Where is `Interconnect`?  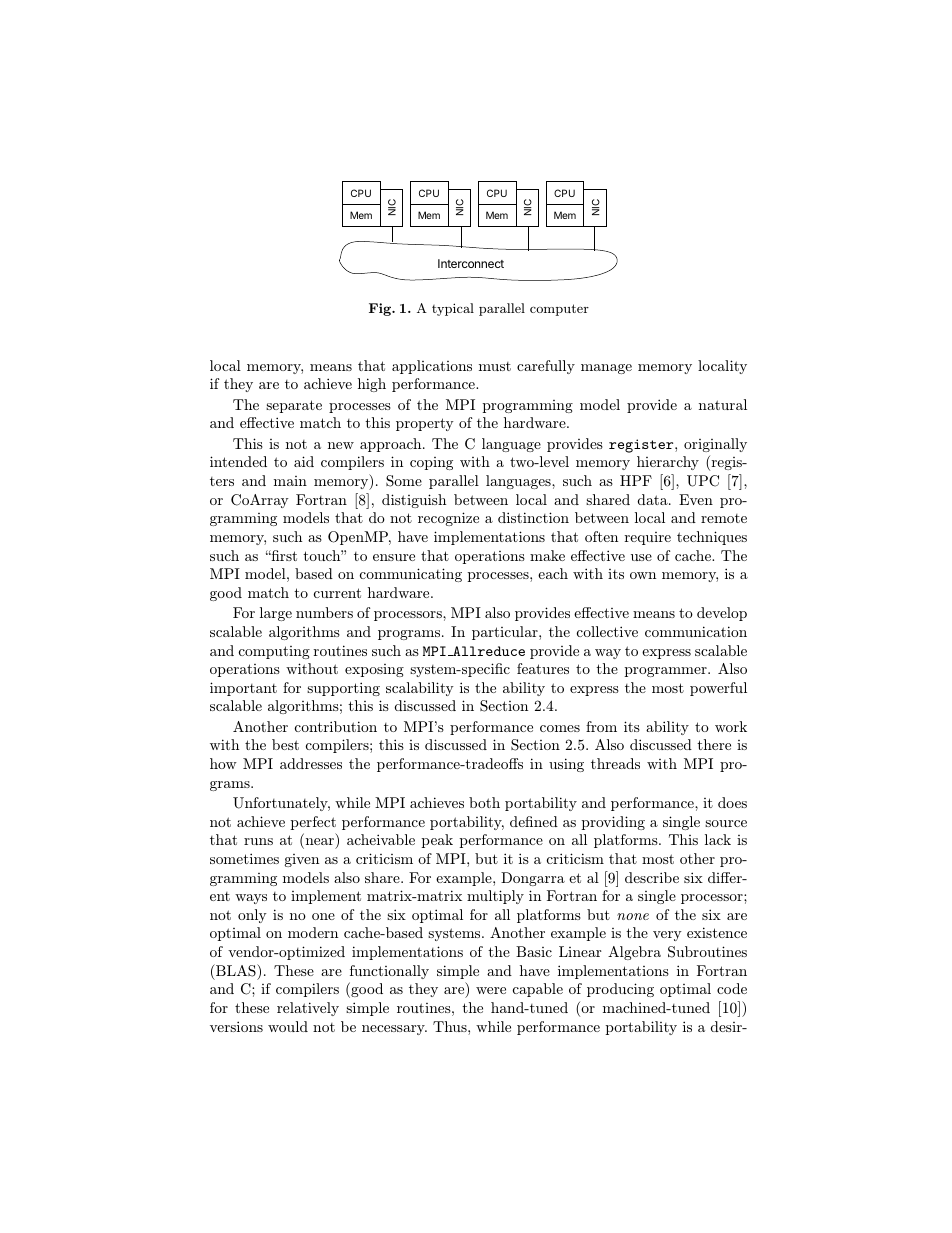
Interconnect is located at coordinates (471, 263).
